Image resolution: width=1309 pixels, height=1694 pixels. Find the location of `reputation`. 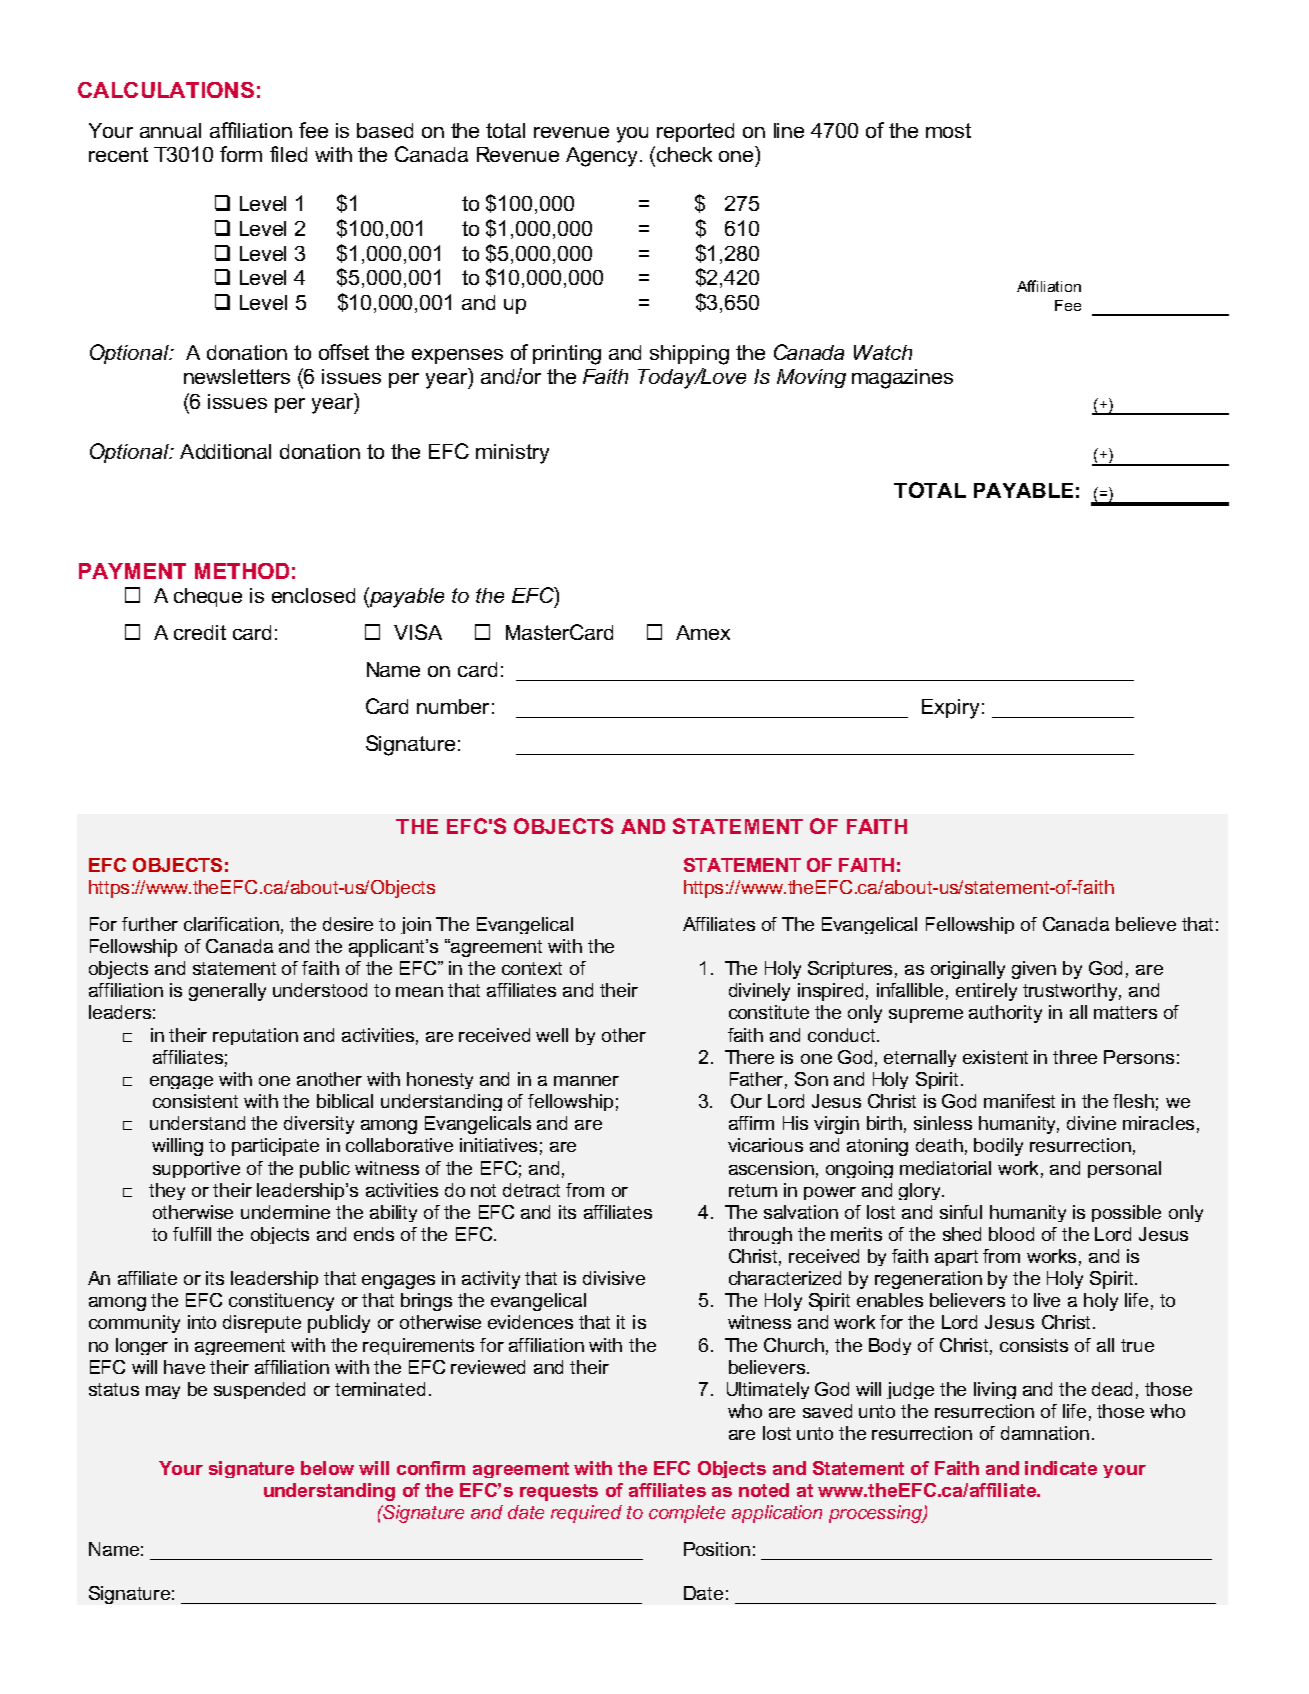

reputation is located at coordinates (255, 1036).
